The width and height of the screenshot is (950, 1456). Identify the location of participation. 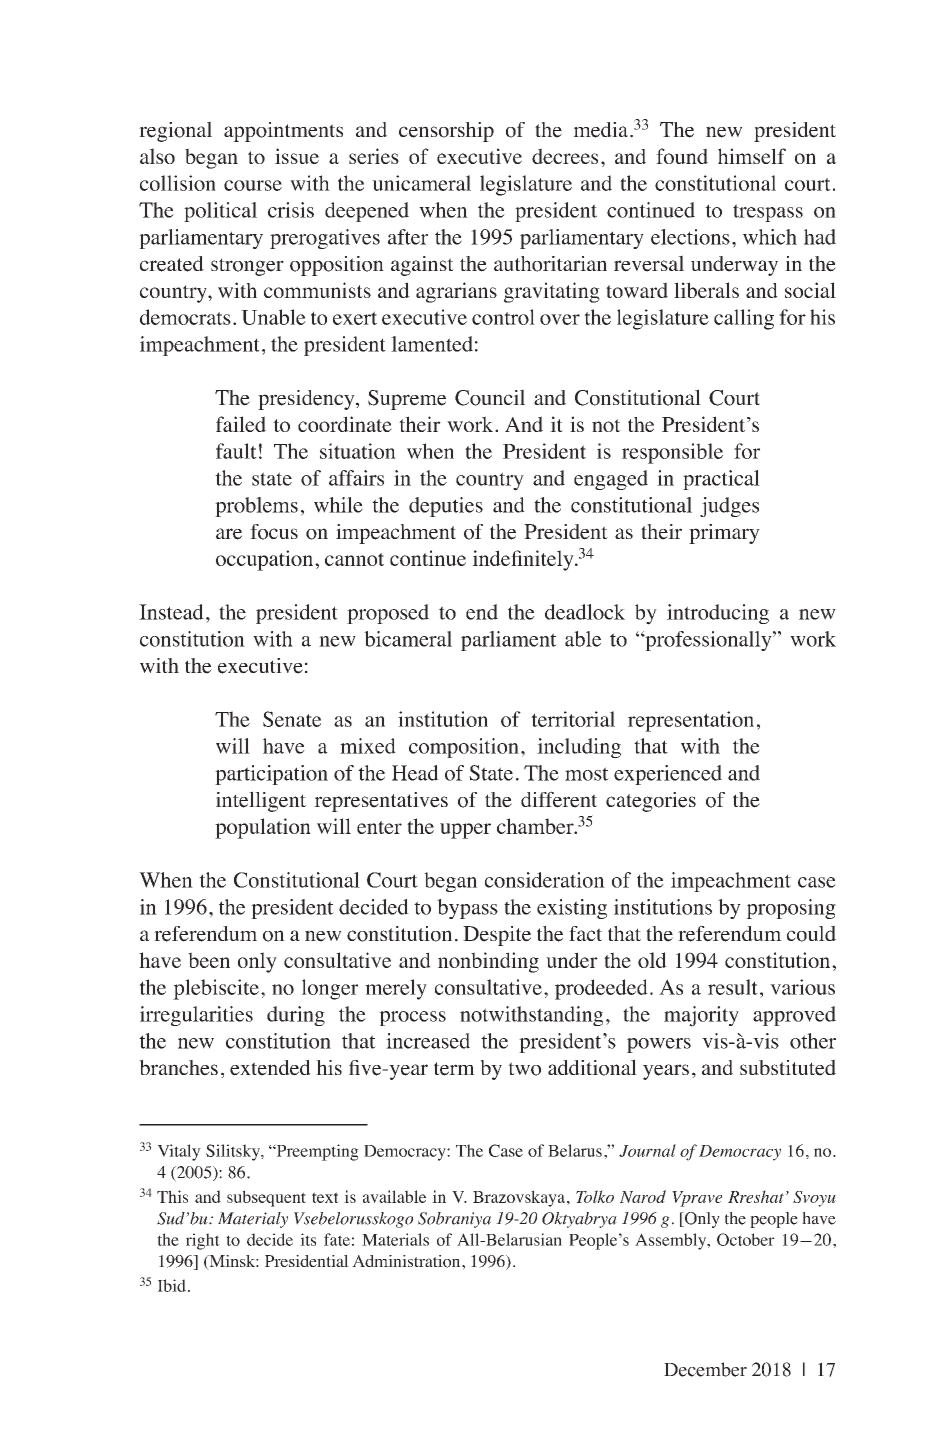
(271, 775).
